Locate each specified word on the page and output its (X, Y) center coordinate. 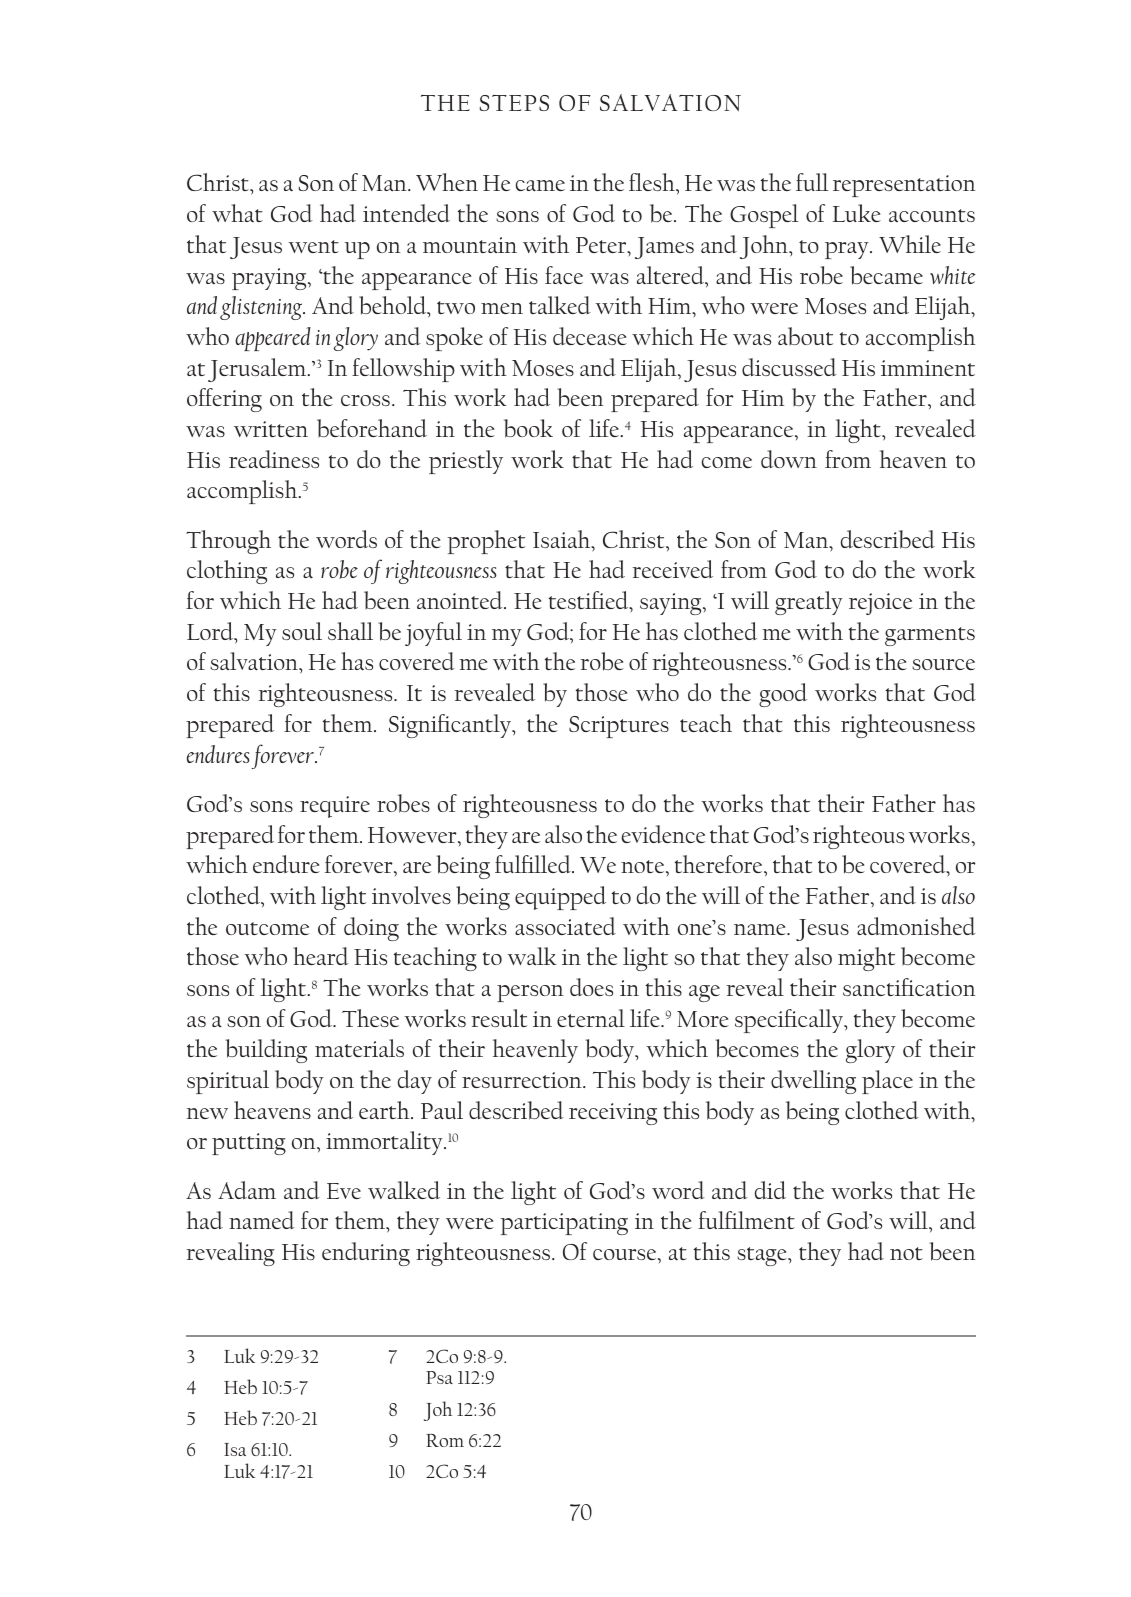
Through (228, 542)
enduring (366, 1254)
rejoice (880, 604)
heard (321, 956)
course (626, 1254)
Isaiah (563, 539)
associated (565, 926)
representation (904, 186)
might (866, 959)
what (237, 213)
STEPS (514, 103)
